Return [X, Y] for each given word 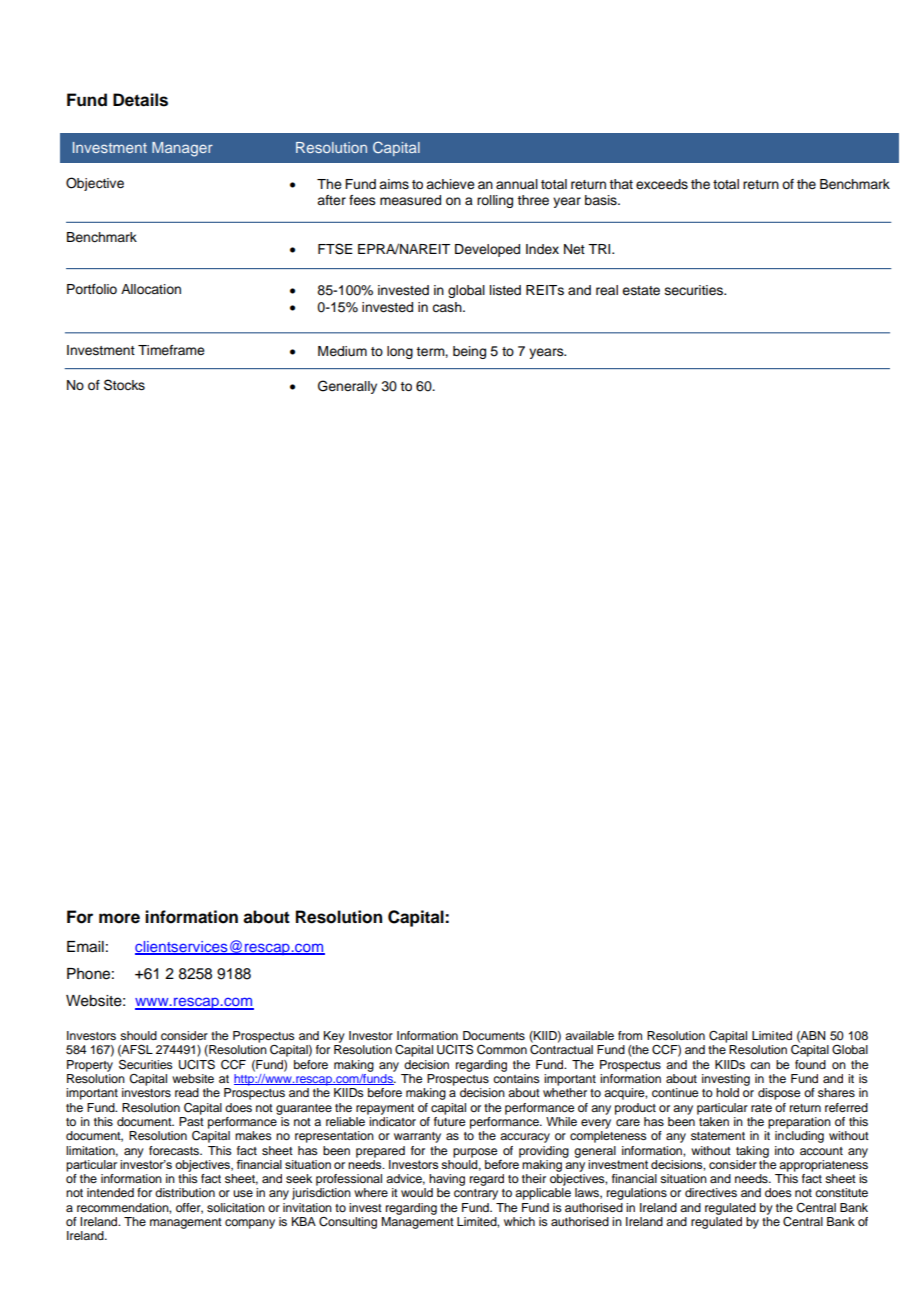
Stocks [124, 385]
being [469, 352]
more [119, 918]
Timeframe [171, 350]
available [589, 1035]
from [630, 1035]
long [400, 352]
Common [502, 1050]
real [607, 290]
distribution [185, 1192]
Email [85, 947]
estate [641, 291]
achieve [450, 184]
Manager [182, 149]
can [760, 1065]
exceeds [662, 184]
